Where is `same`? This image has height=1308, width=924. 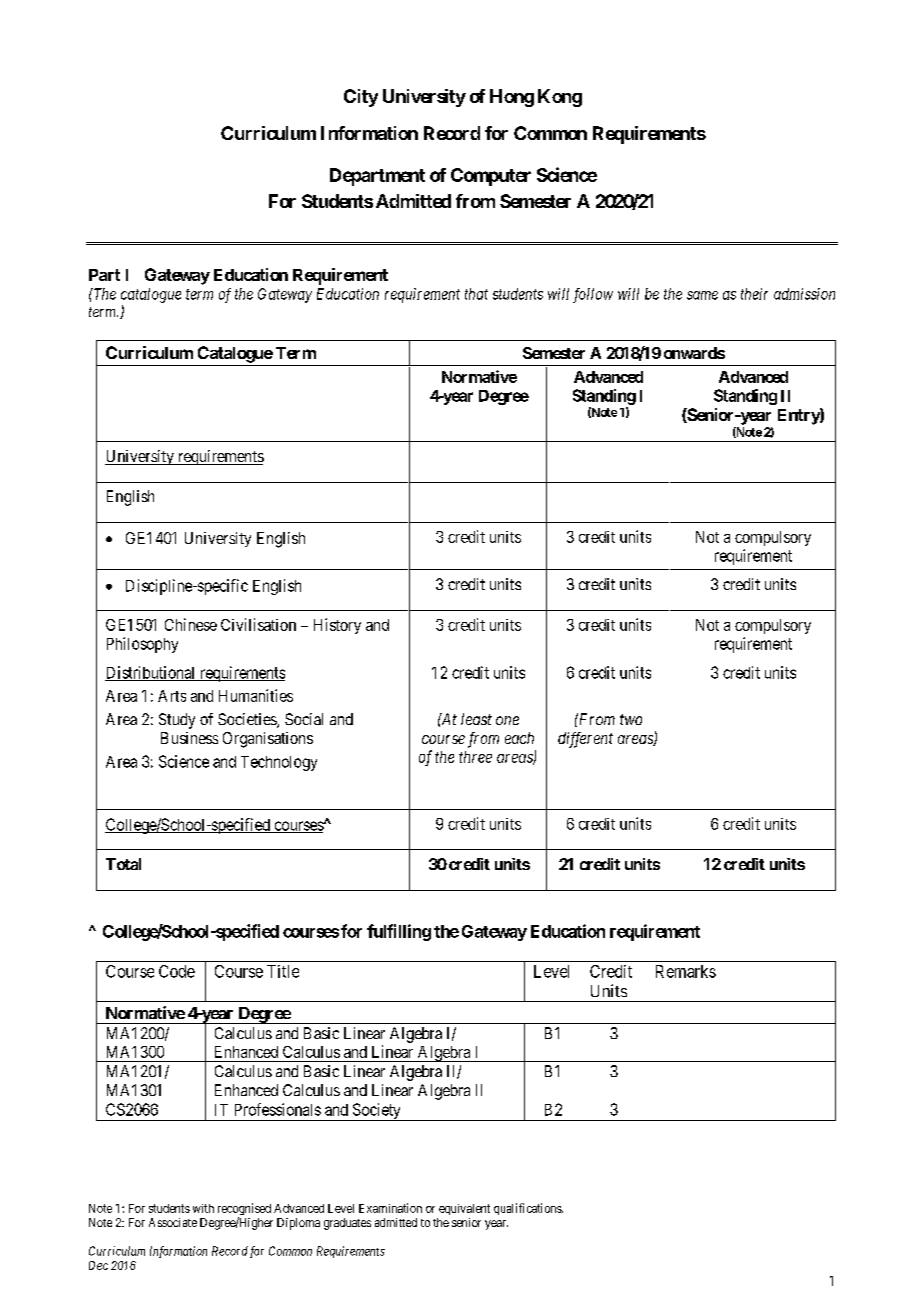
same is located at coordinates (702, 295).
